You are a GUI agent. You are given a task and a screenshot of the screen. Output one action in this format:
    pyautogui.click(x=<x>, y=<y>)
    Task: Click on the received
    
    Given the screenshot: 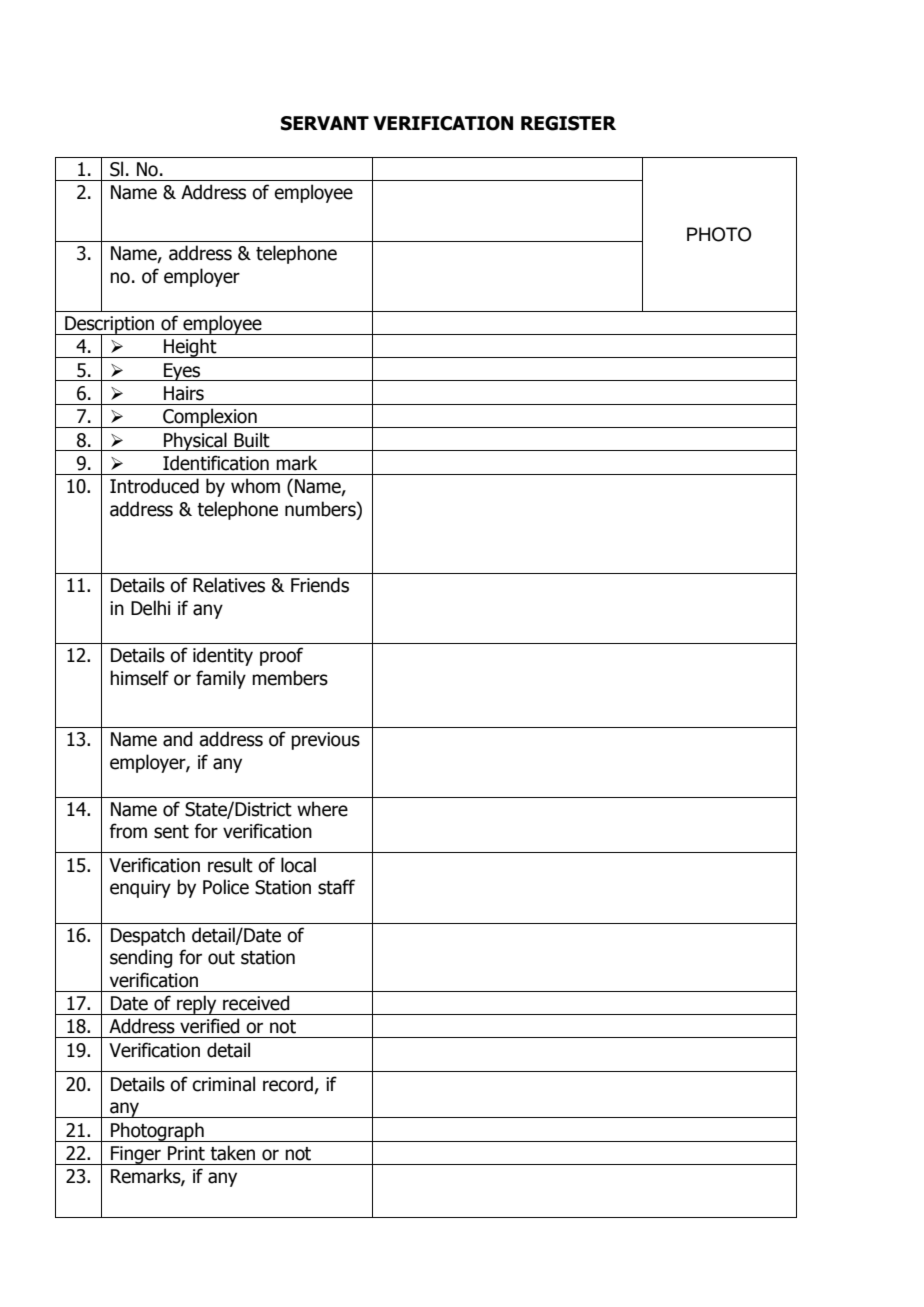 What is the action you would take?
    pyautogui.click(x=256, y=1003)
